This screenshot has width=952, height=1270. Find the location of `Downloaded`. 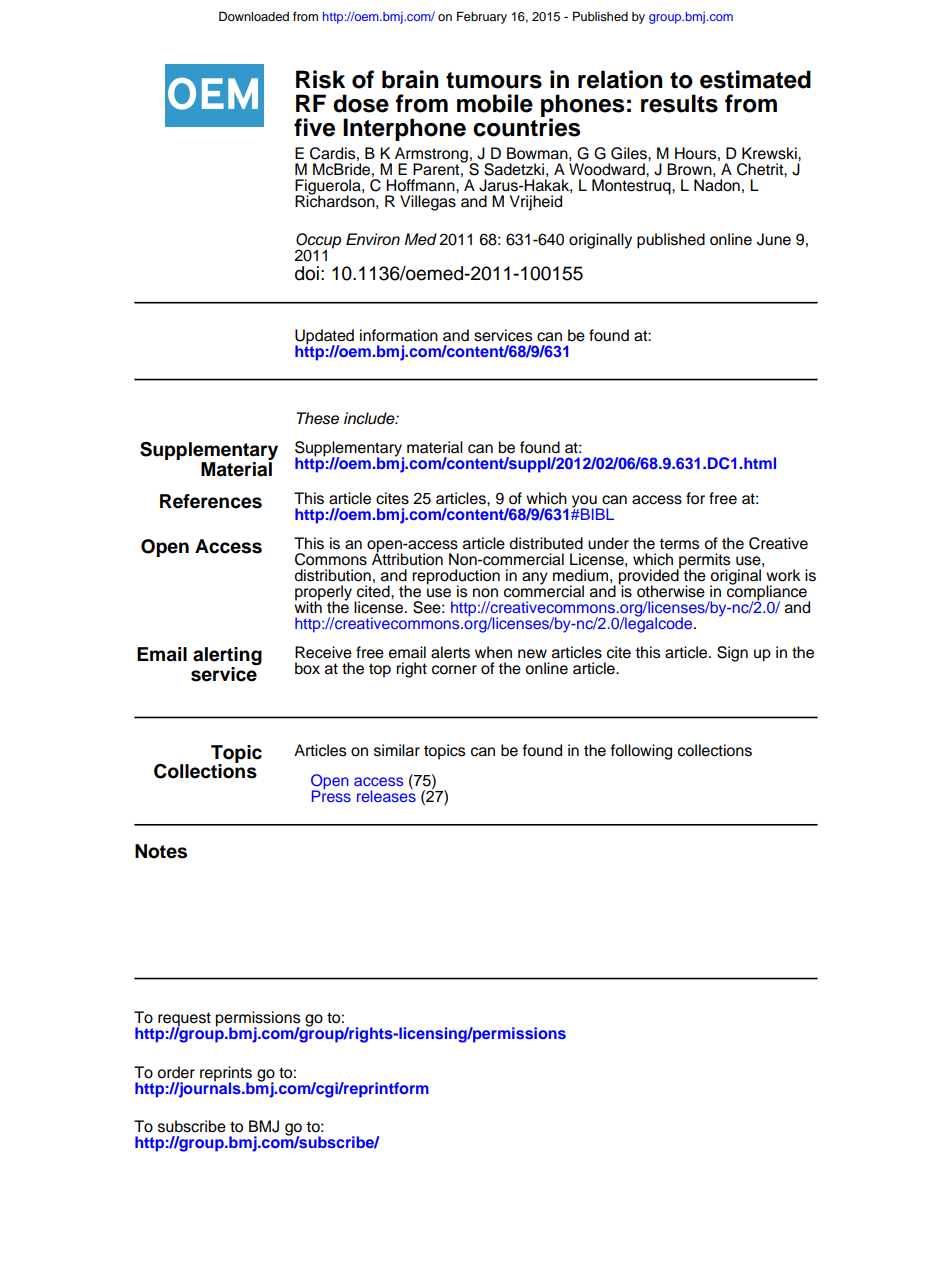

Downloaded is located at coordinates (254, 16).
